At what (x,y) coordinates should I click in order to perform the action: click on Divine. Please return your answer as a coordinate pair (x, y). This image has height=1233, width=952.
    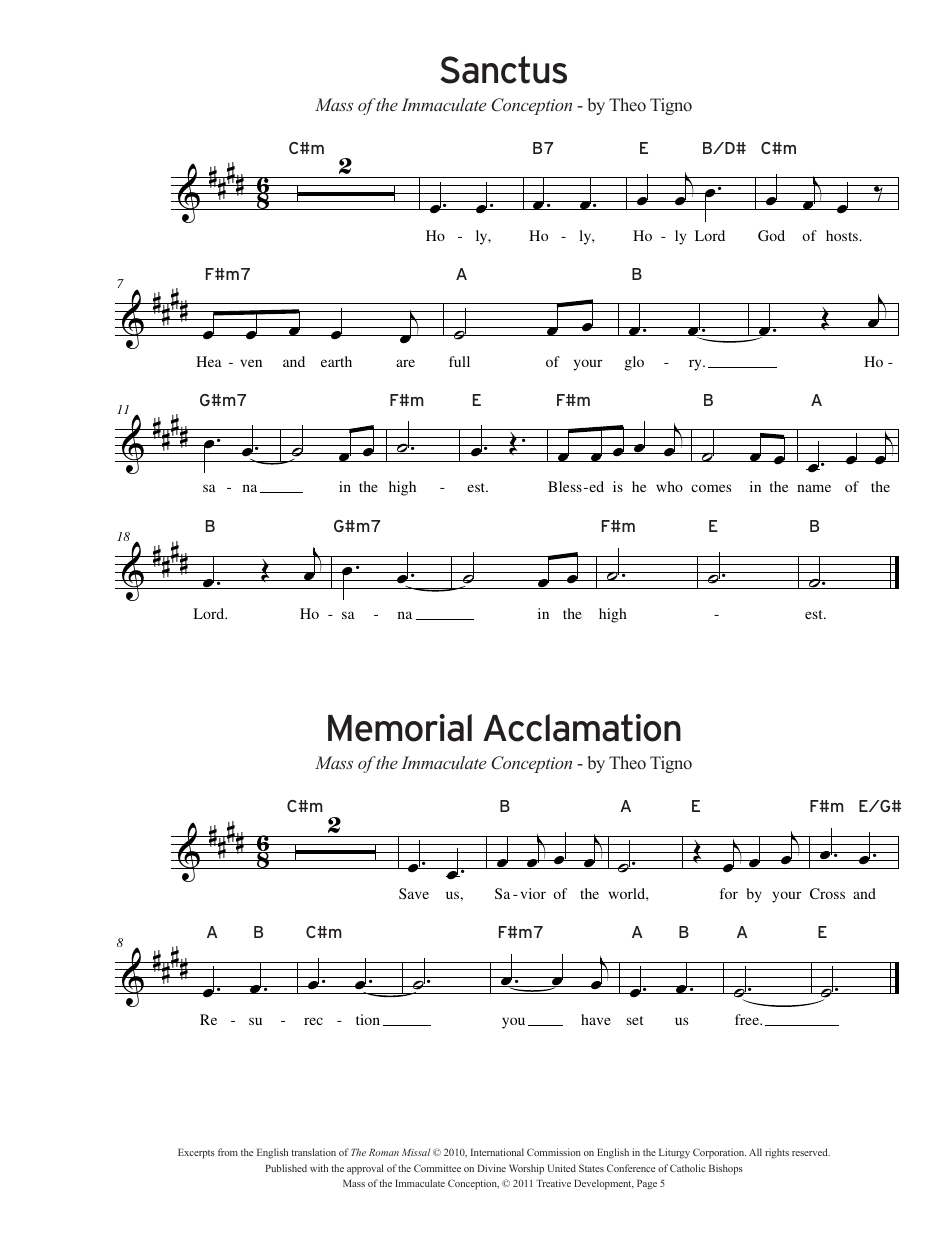
    Looking at the image, I should click on (492, 1168).
